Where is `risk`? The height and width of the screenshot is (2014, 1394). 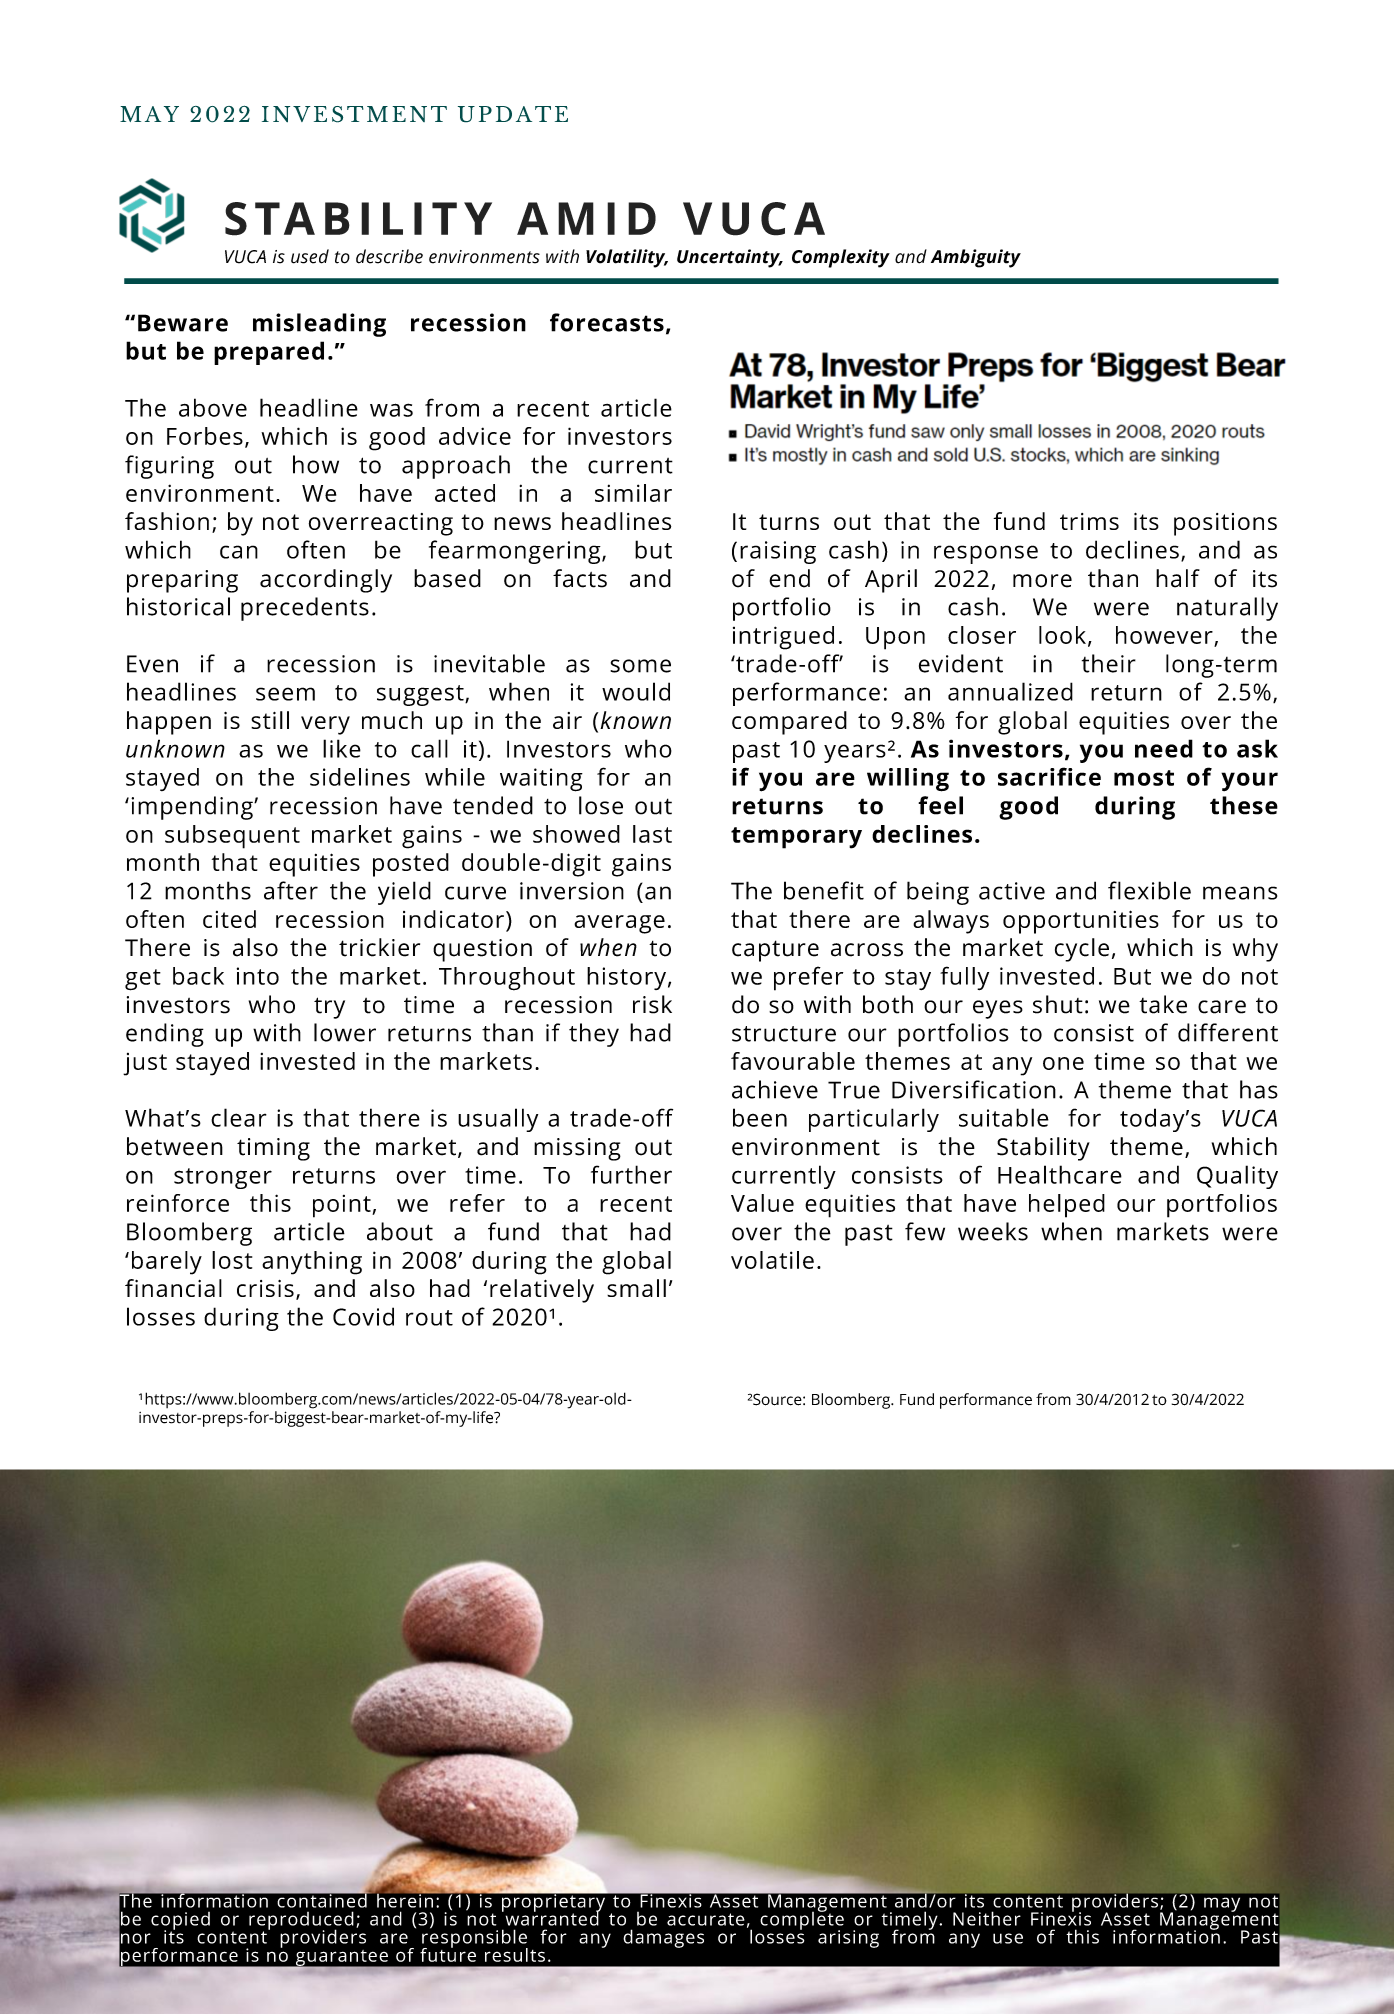 risk is located at coordinates (652, 1004).
